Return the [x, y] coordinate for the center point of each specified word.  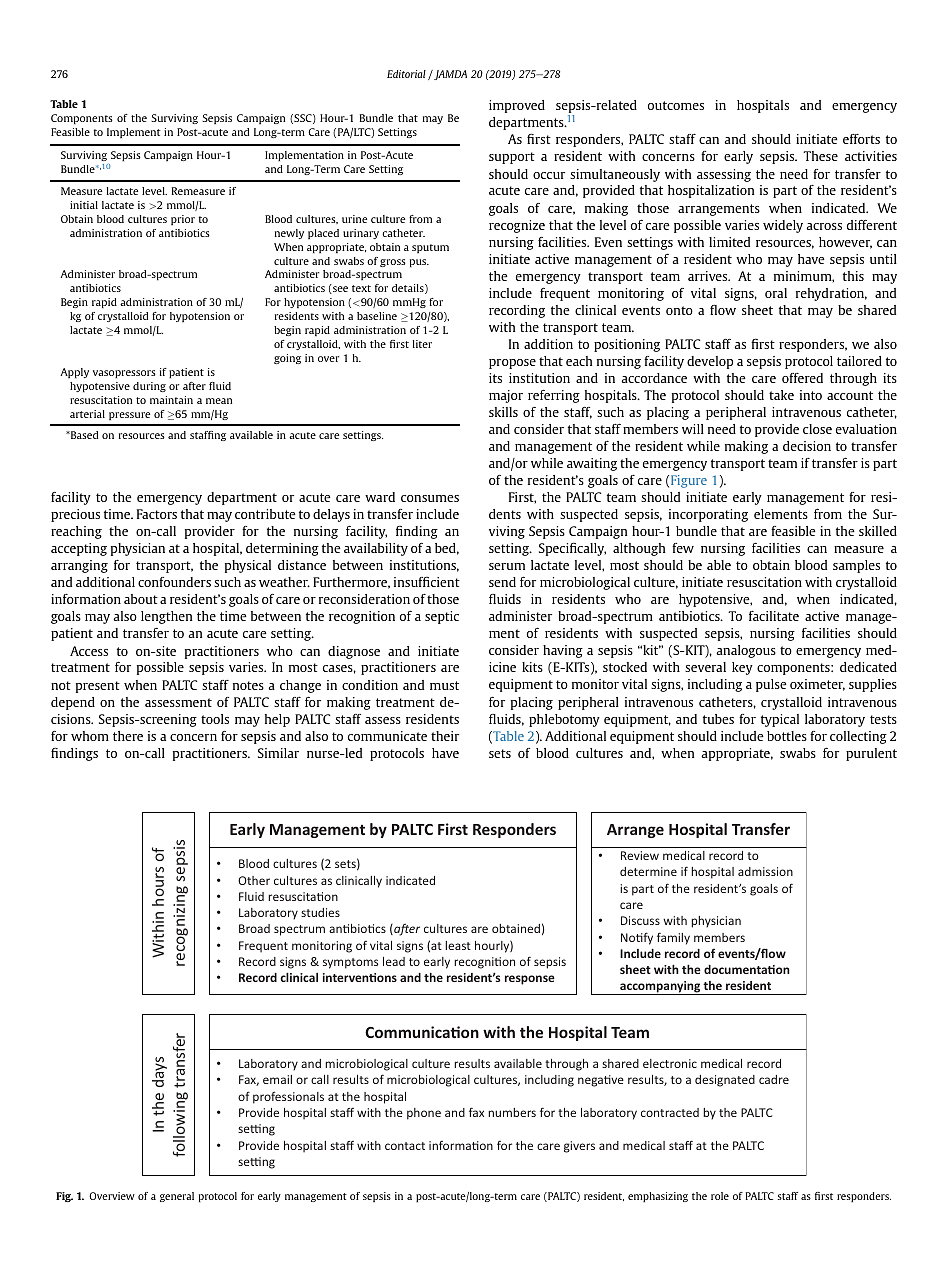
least [458, 945]
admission [765, 871]
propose [512, 364]
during [149, 387]
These [820, 156]
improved [517, 106]
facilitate [774, 616]
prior [183, 220]
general [177, 1197]
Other [254, 880]
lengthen [167, 617]
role [720, 1196]
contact [405, 1146]
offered [802, 378]
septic [442, 617]
